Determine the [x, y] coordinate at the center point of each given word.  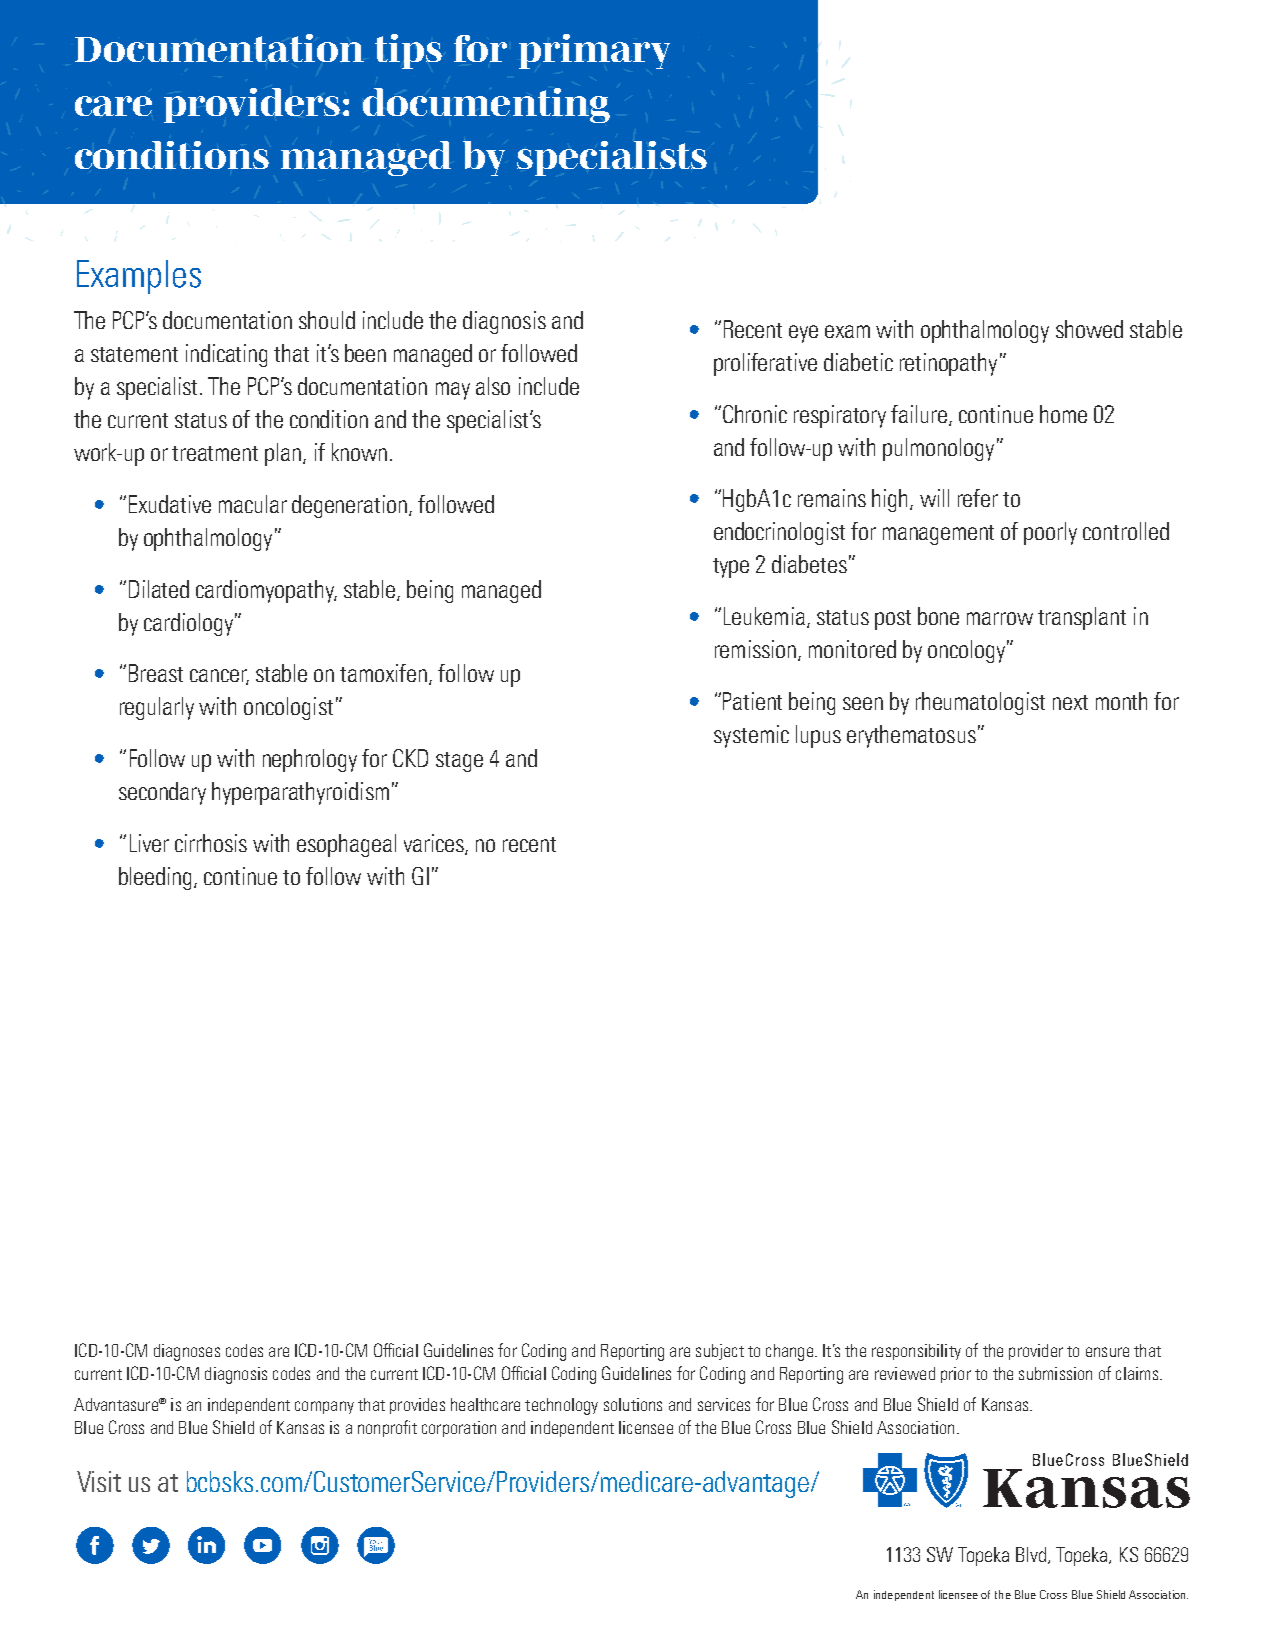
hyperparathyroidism [300, 793]
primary [594, 51]
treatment [215, 453]
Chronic [755, 414]
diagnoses [187, 1352]
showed [1089, 329]
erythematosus [911, 736]
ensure [1107, 1352]
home [1063, 414]
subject [720, 1352]
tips [408, 51]
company [324, 1407]
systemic [751, 736]
